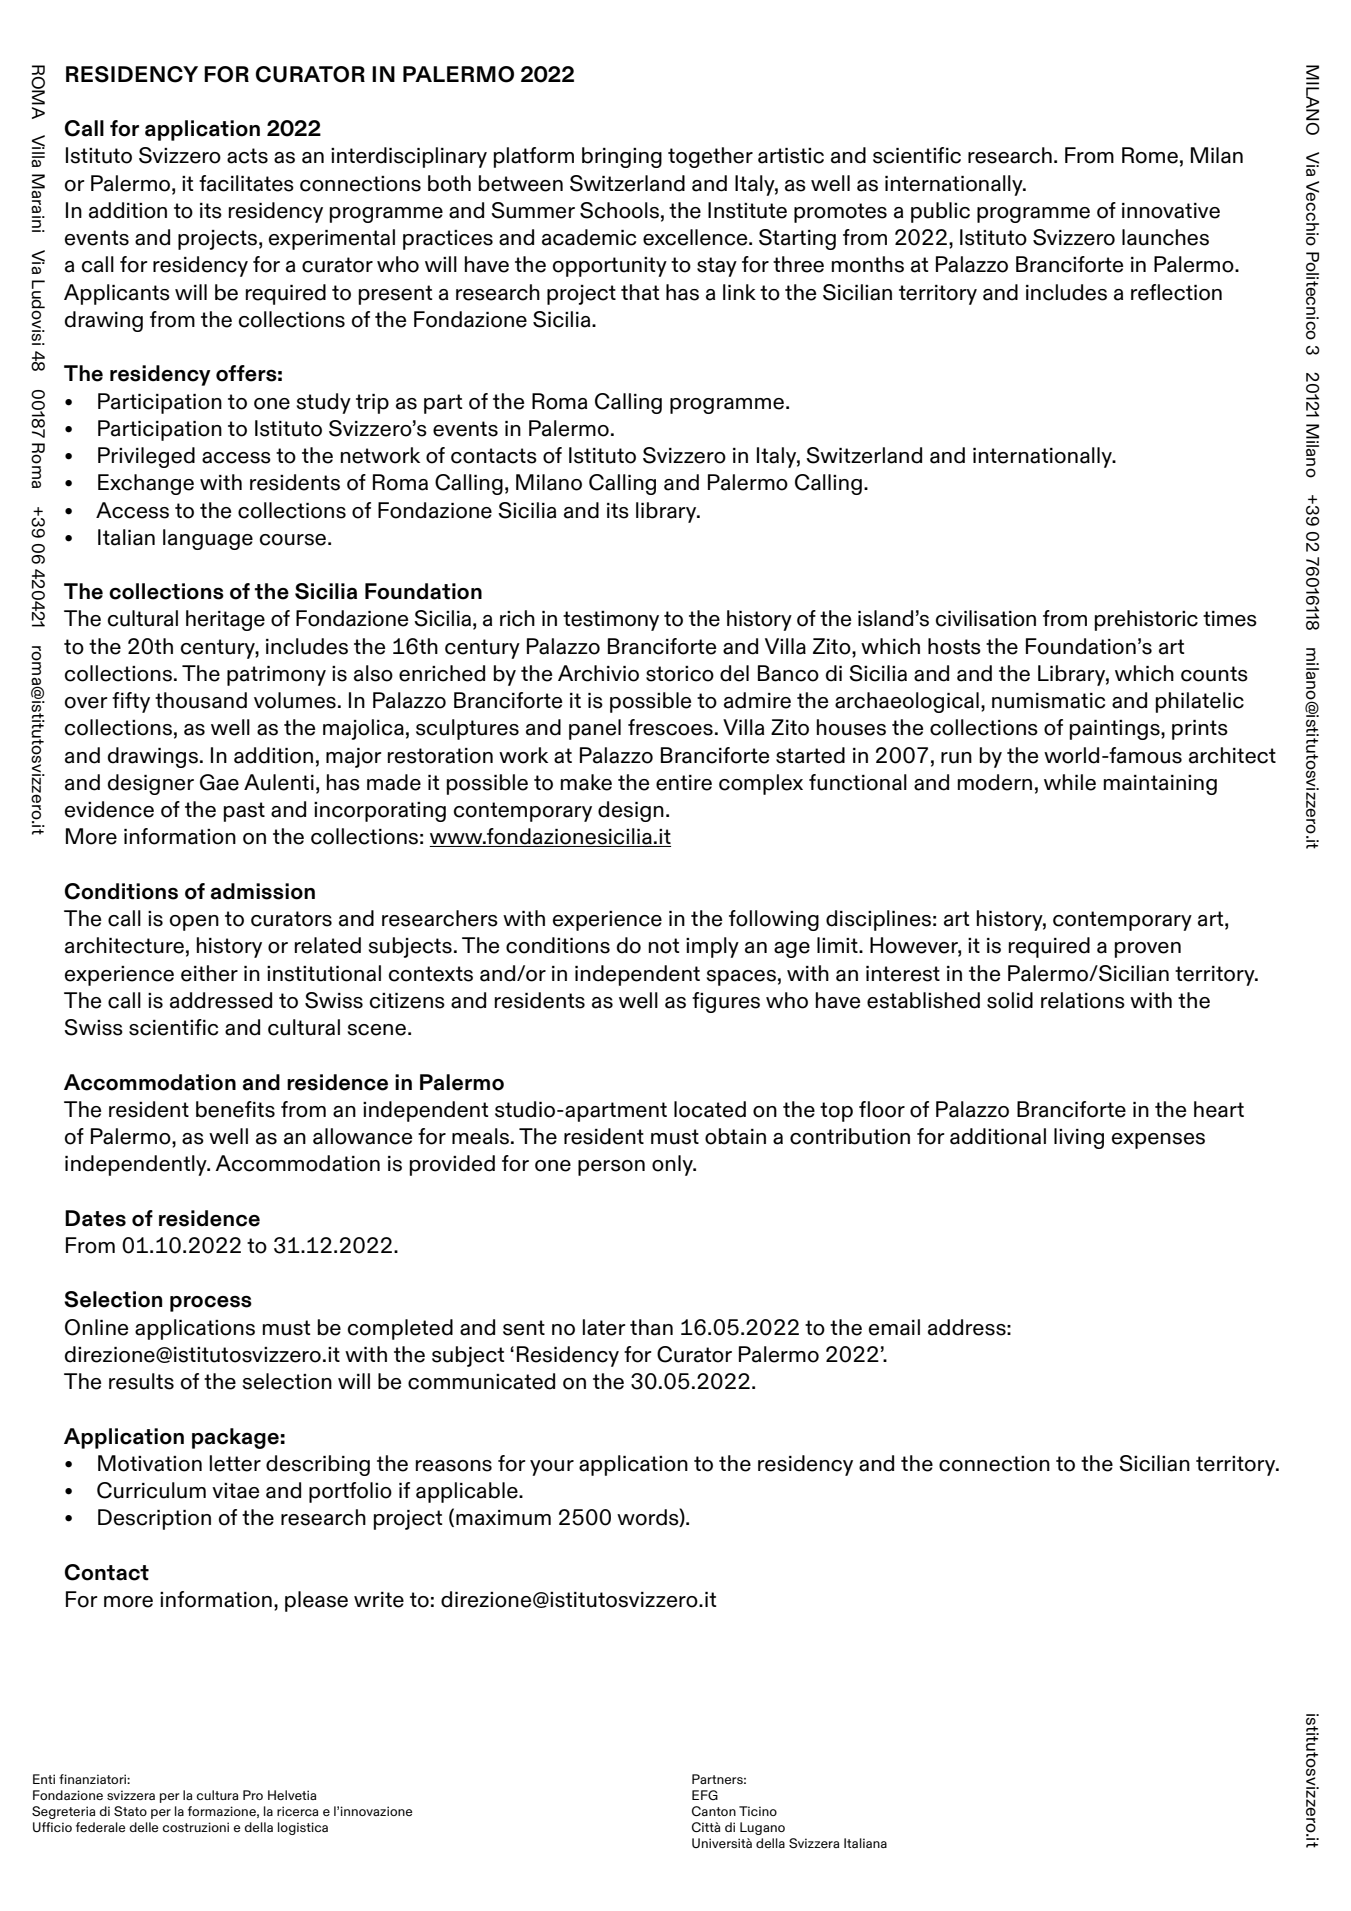 The image size is (1351, 1911). What do you see at coordinates (611, 621) in the image?
I see `testimony` at bounding box center [611, 621].
